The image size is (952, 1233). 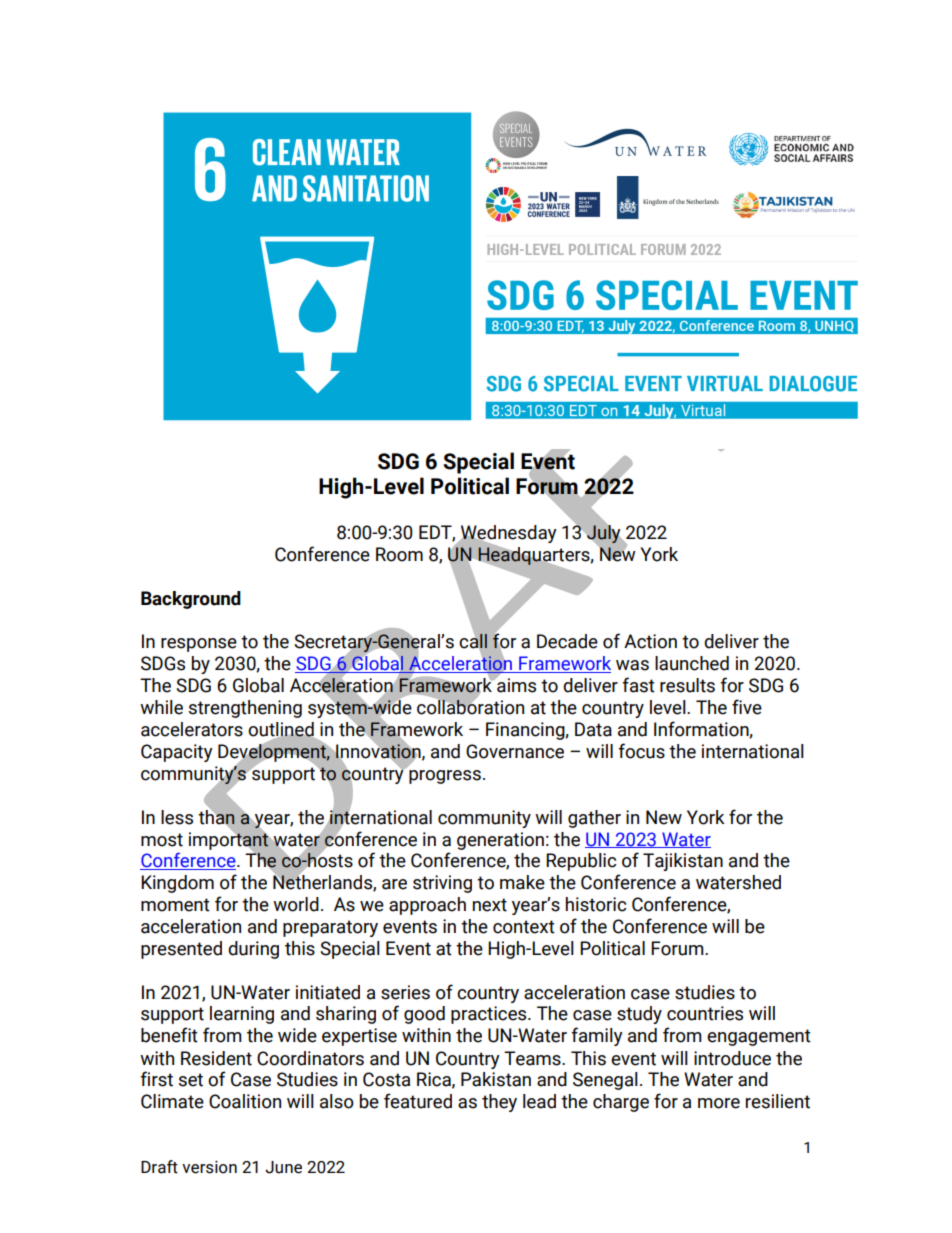 I want to click on countries, so click(x=705, y=1013).
